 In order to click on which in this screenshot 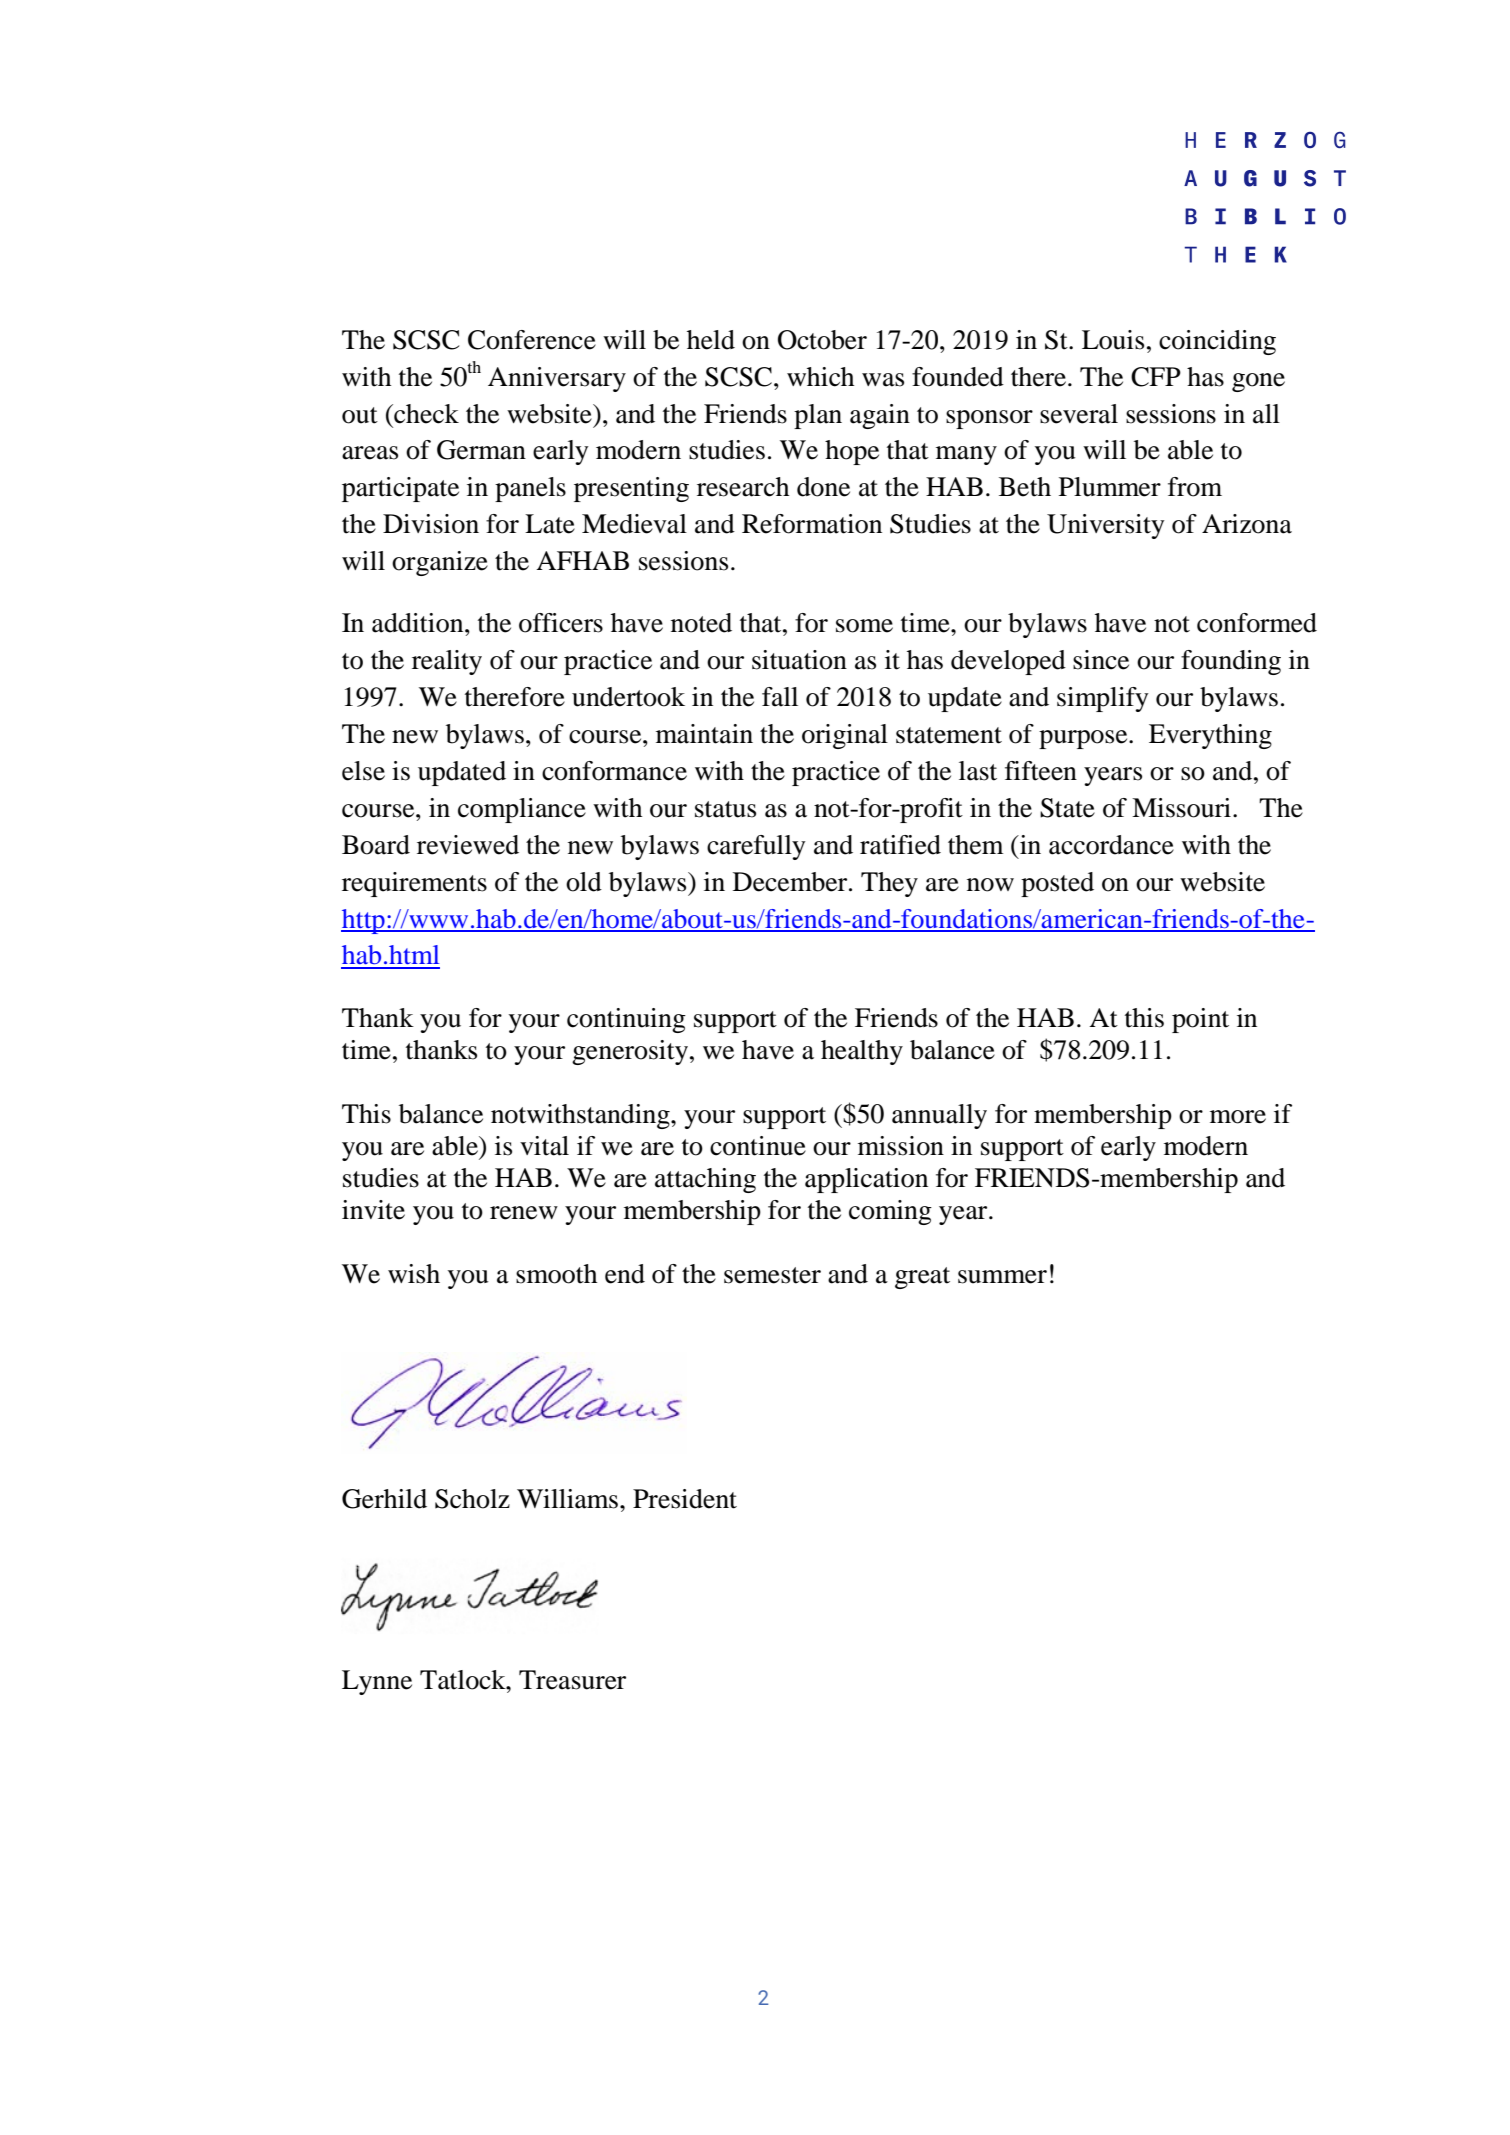, I will do `click(820, 377)`.
